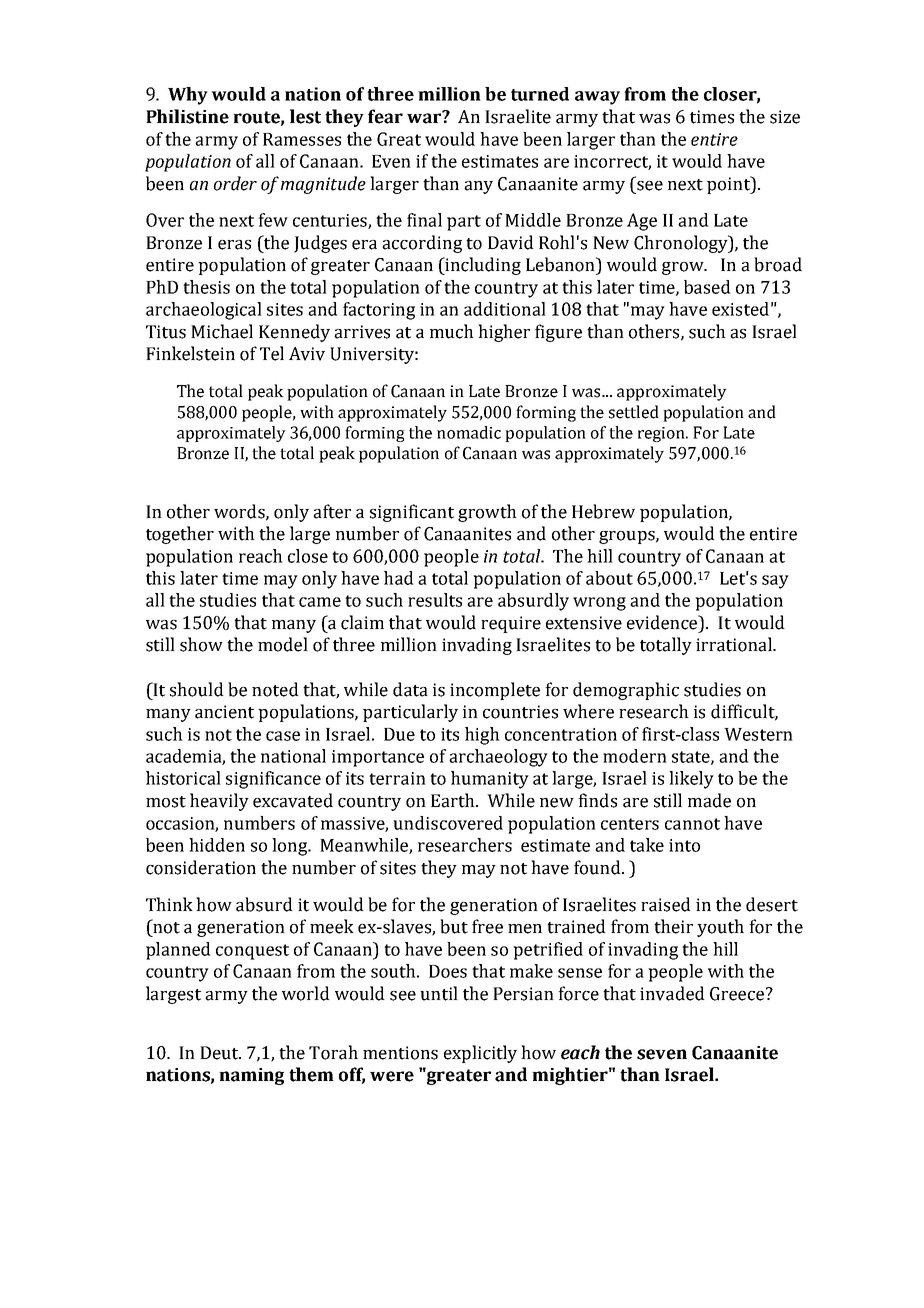  What do you see at coordinates (662, 434) in the document?
I see `region` at bounding box center [662, 434].
